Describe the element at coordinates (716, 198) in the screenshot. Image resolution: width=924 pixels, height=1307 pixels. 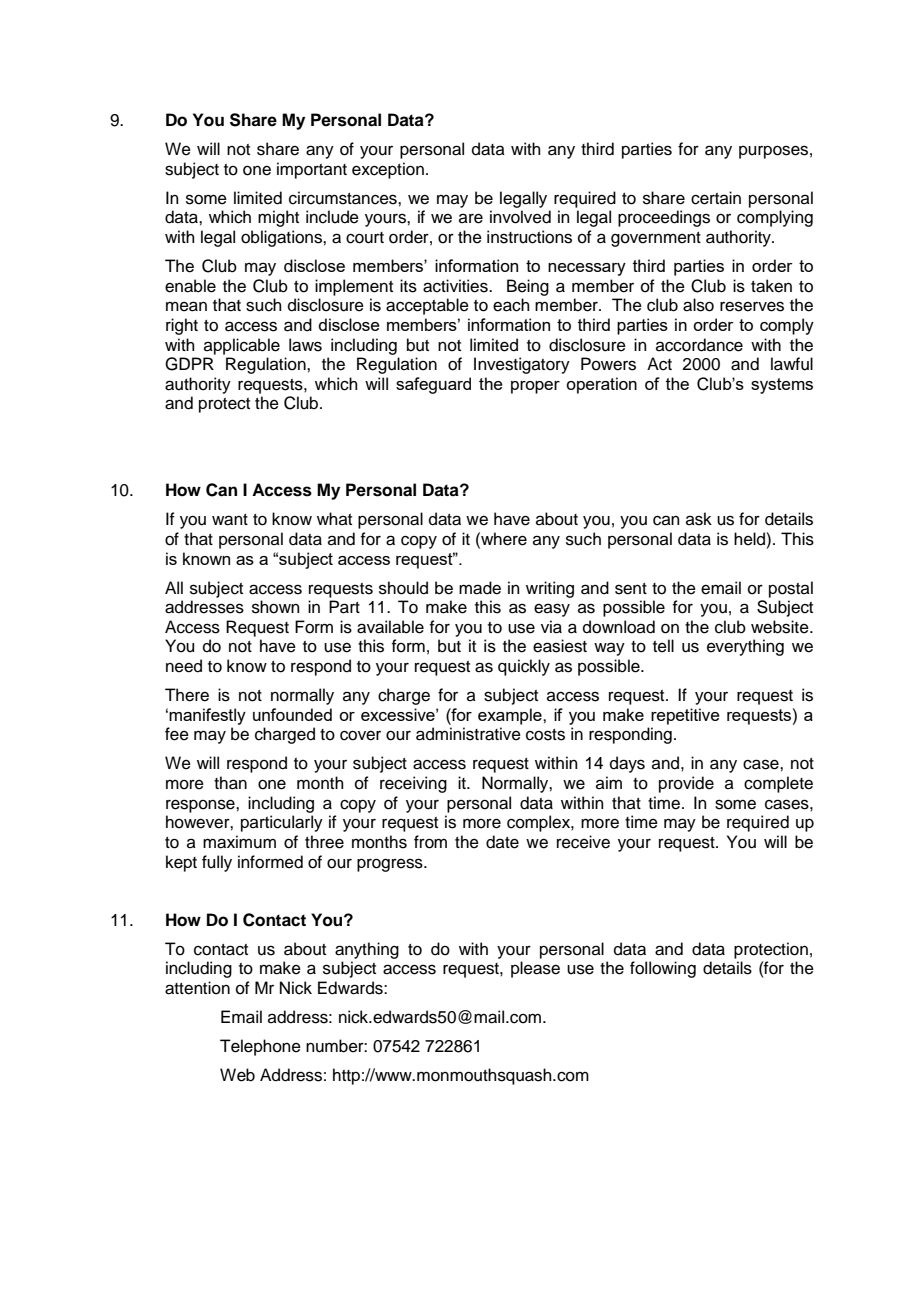
I see `certain` at that location.
